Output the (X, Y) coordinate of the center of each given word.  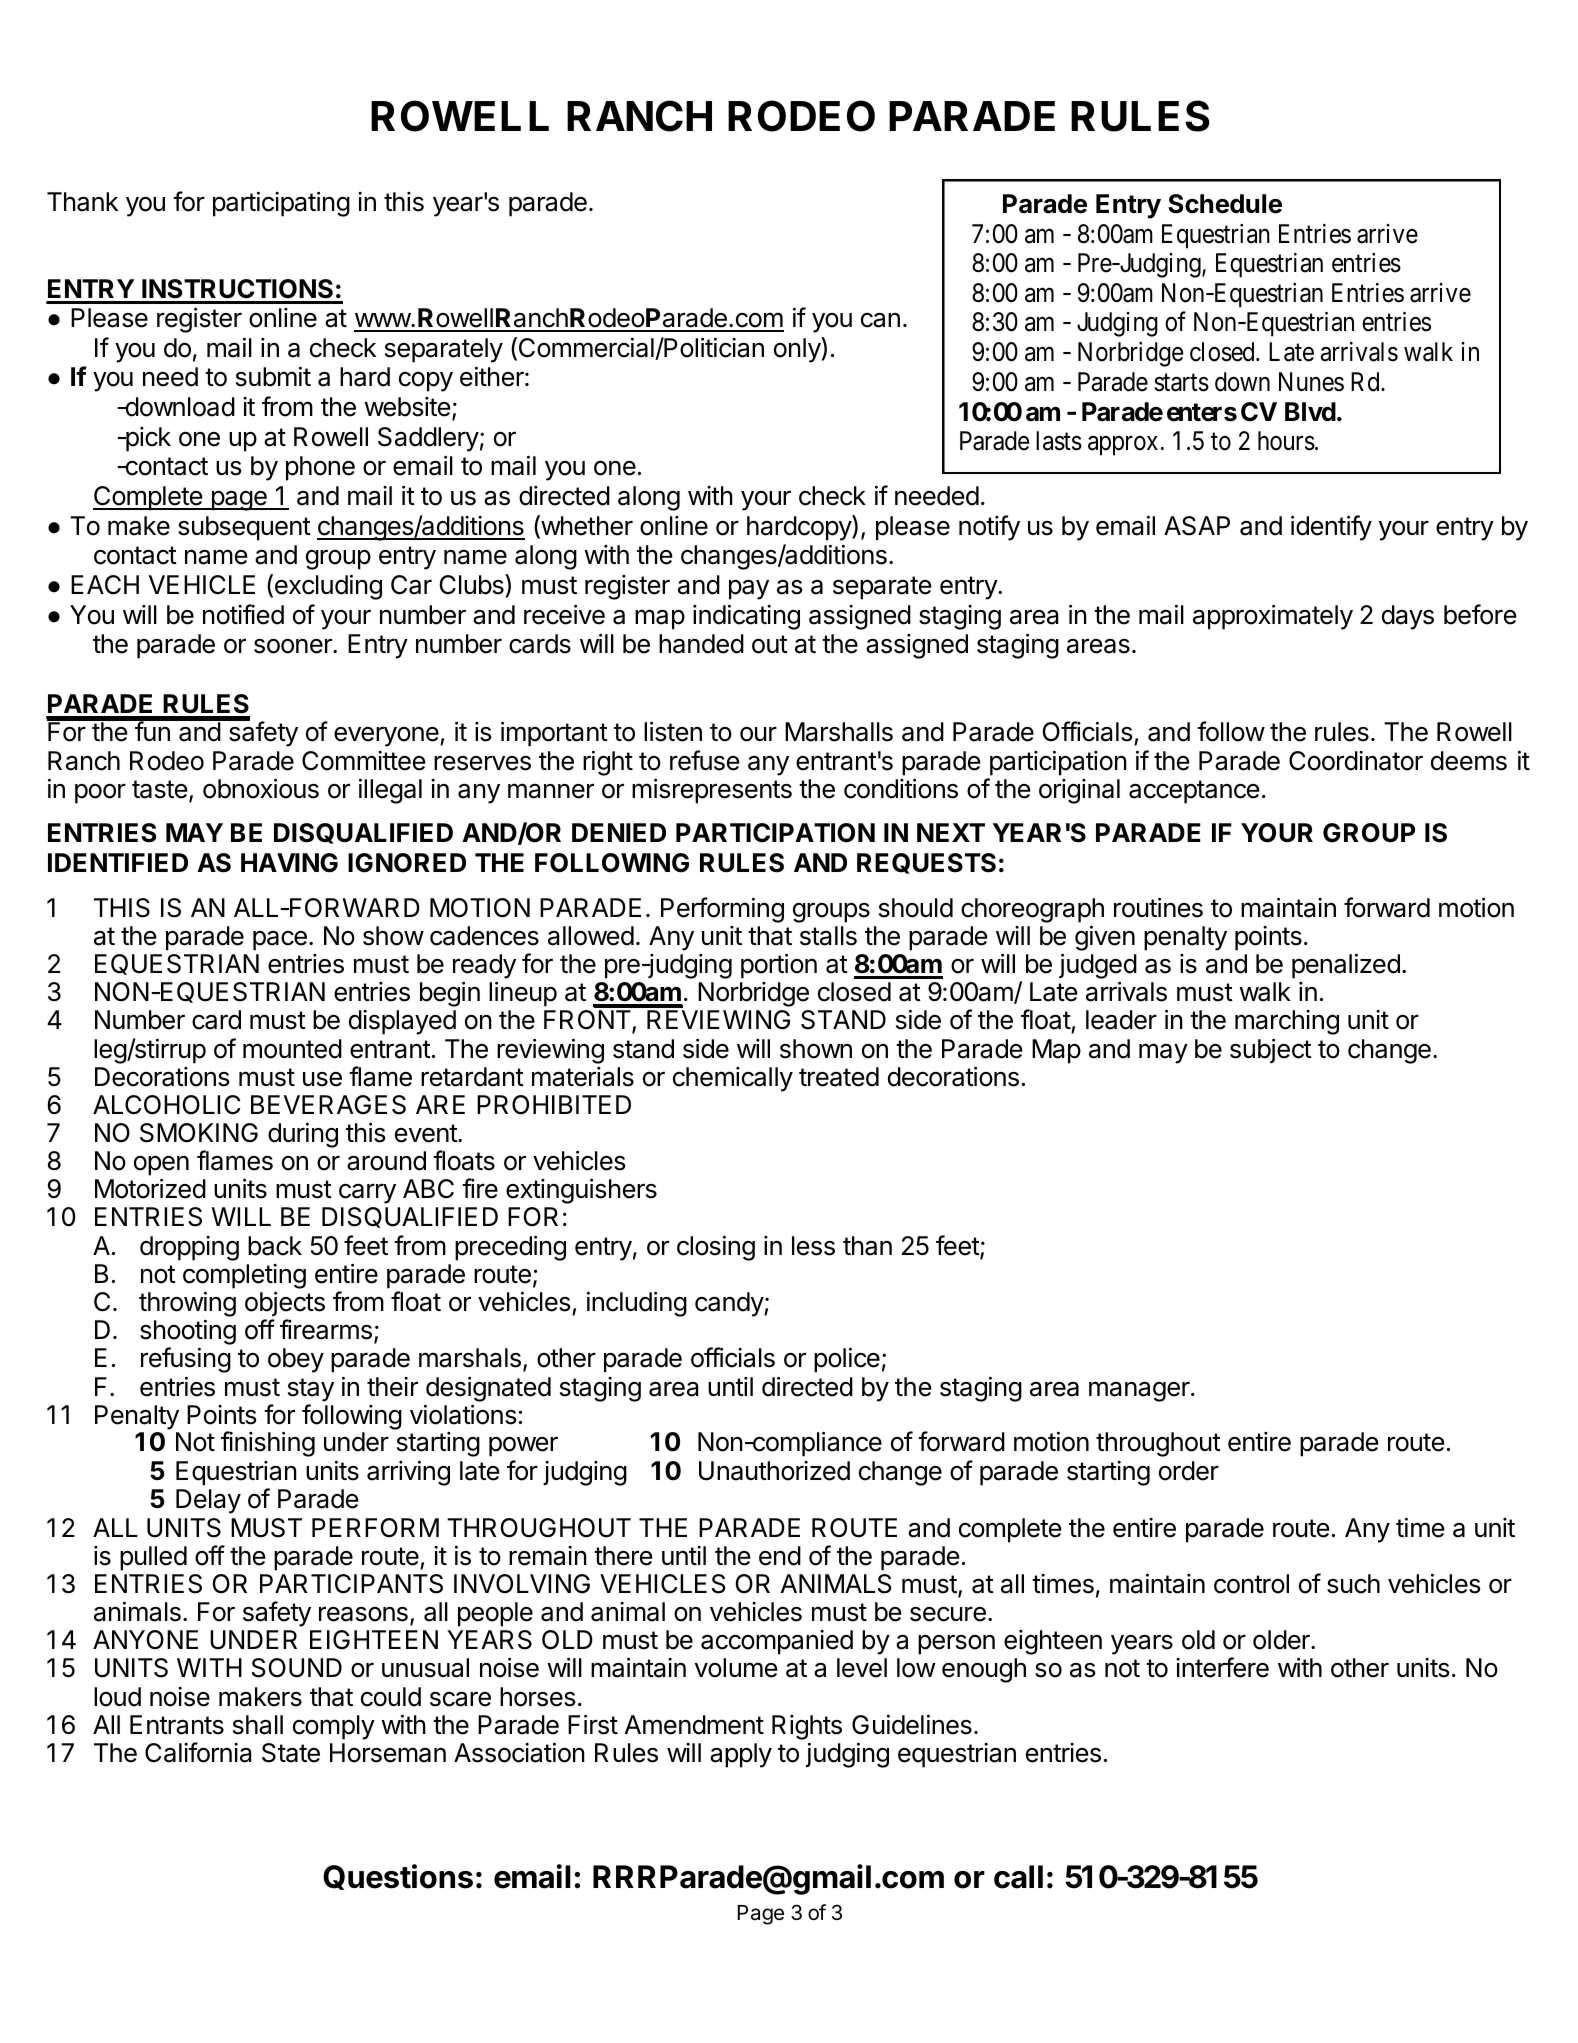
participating (281, 204)
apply (741, 1755)
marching (1287, 1022)
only (798, 350)
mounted (292, 1049)
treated (839, 1077)
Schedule (1225, 204)
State (291, 1753)
